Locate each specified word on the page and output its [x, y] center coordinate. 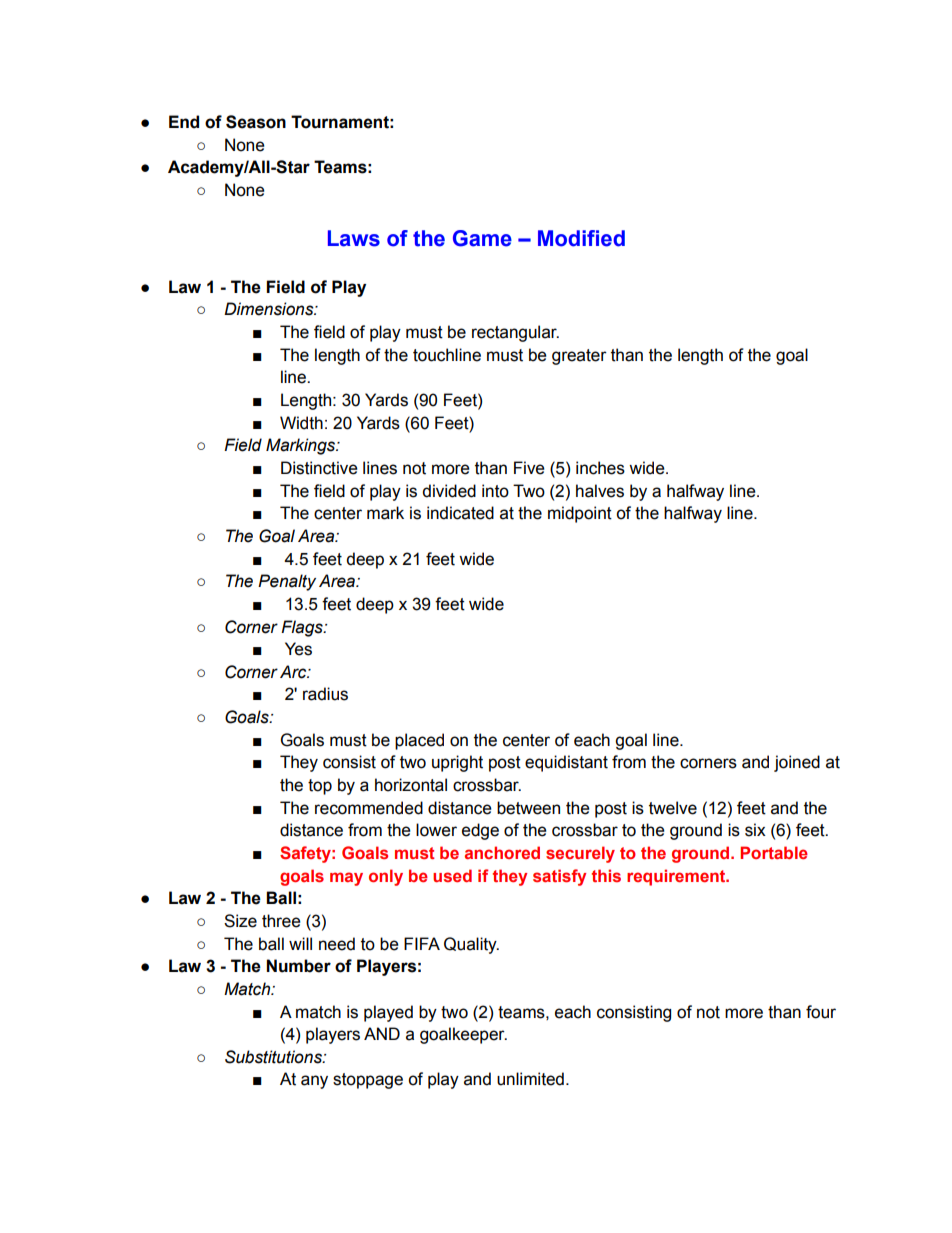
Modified [581, 238]
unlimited [530, 1079]
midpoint [580, 514]
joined [797, 763]
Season [256, 122]
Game [482, 238]
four [821, 1012]
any [314, 1082]
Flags [303, 628]
